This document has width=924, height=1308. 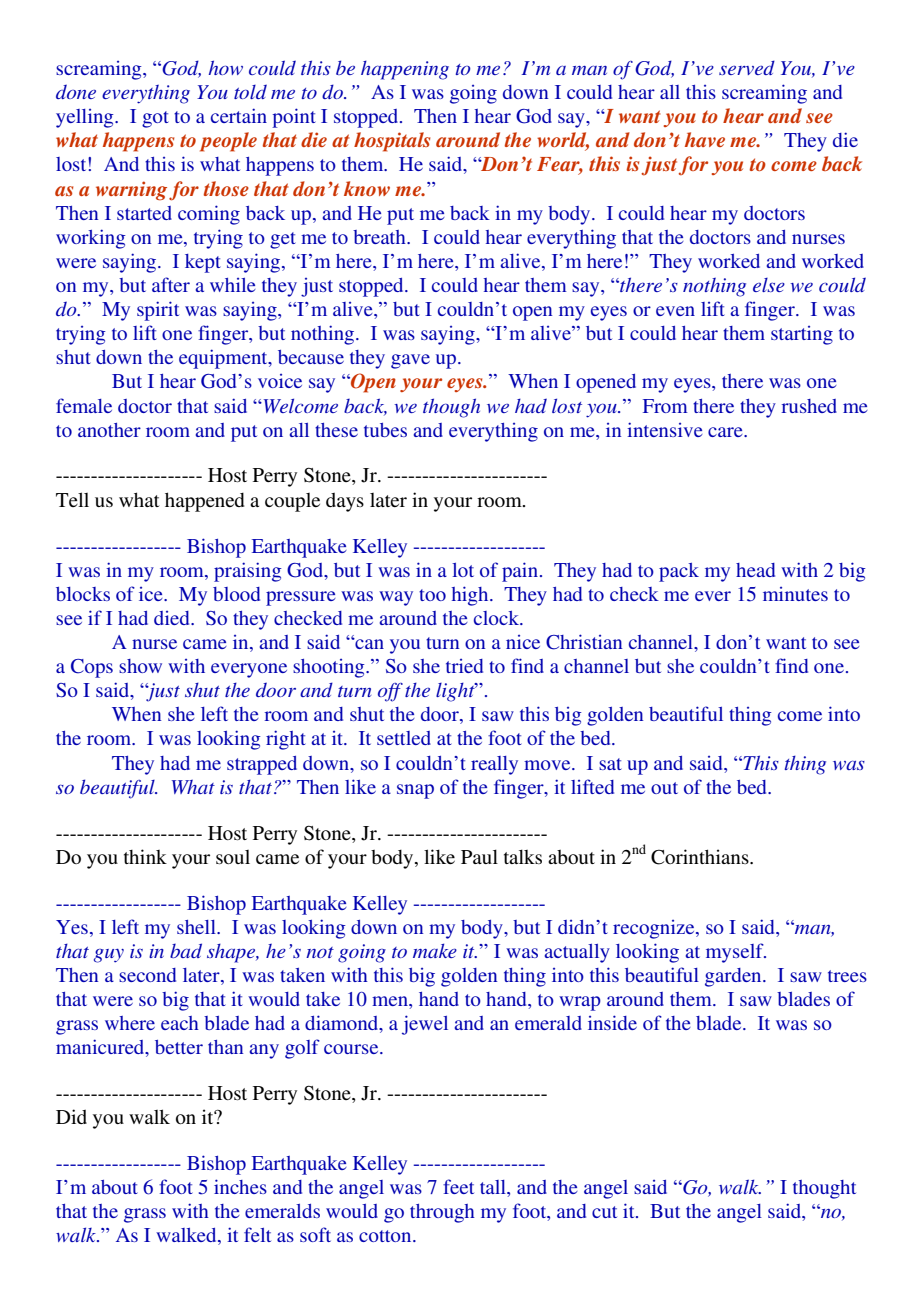 What do you see at coordinates (747, 67) in the document?
I see `served` at bounding box center [747, 67].
